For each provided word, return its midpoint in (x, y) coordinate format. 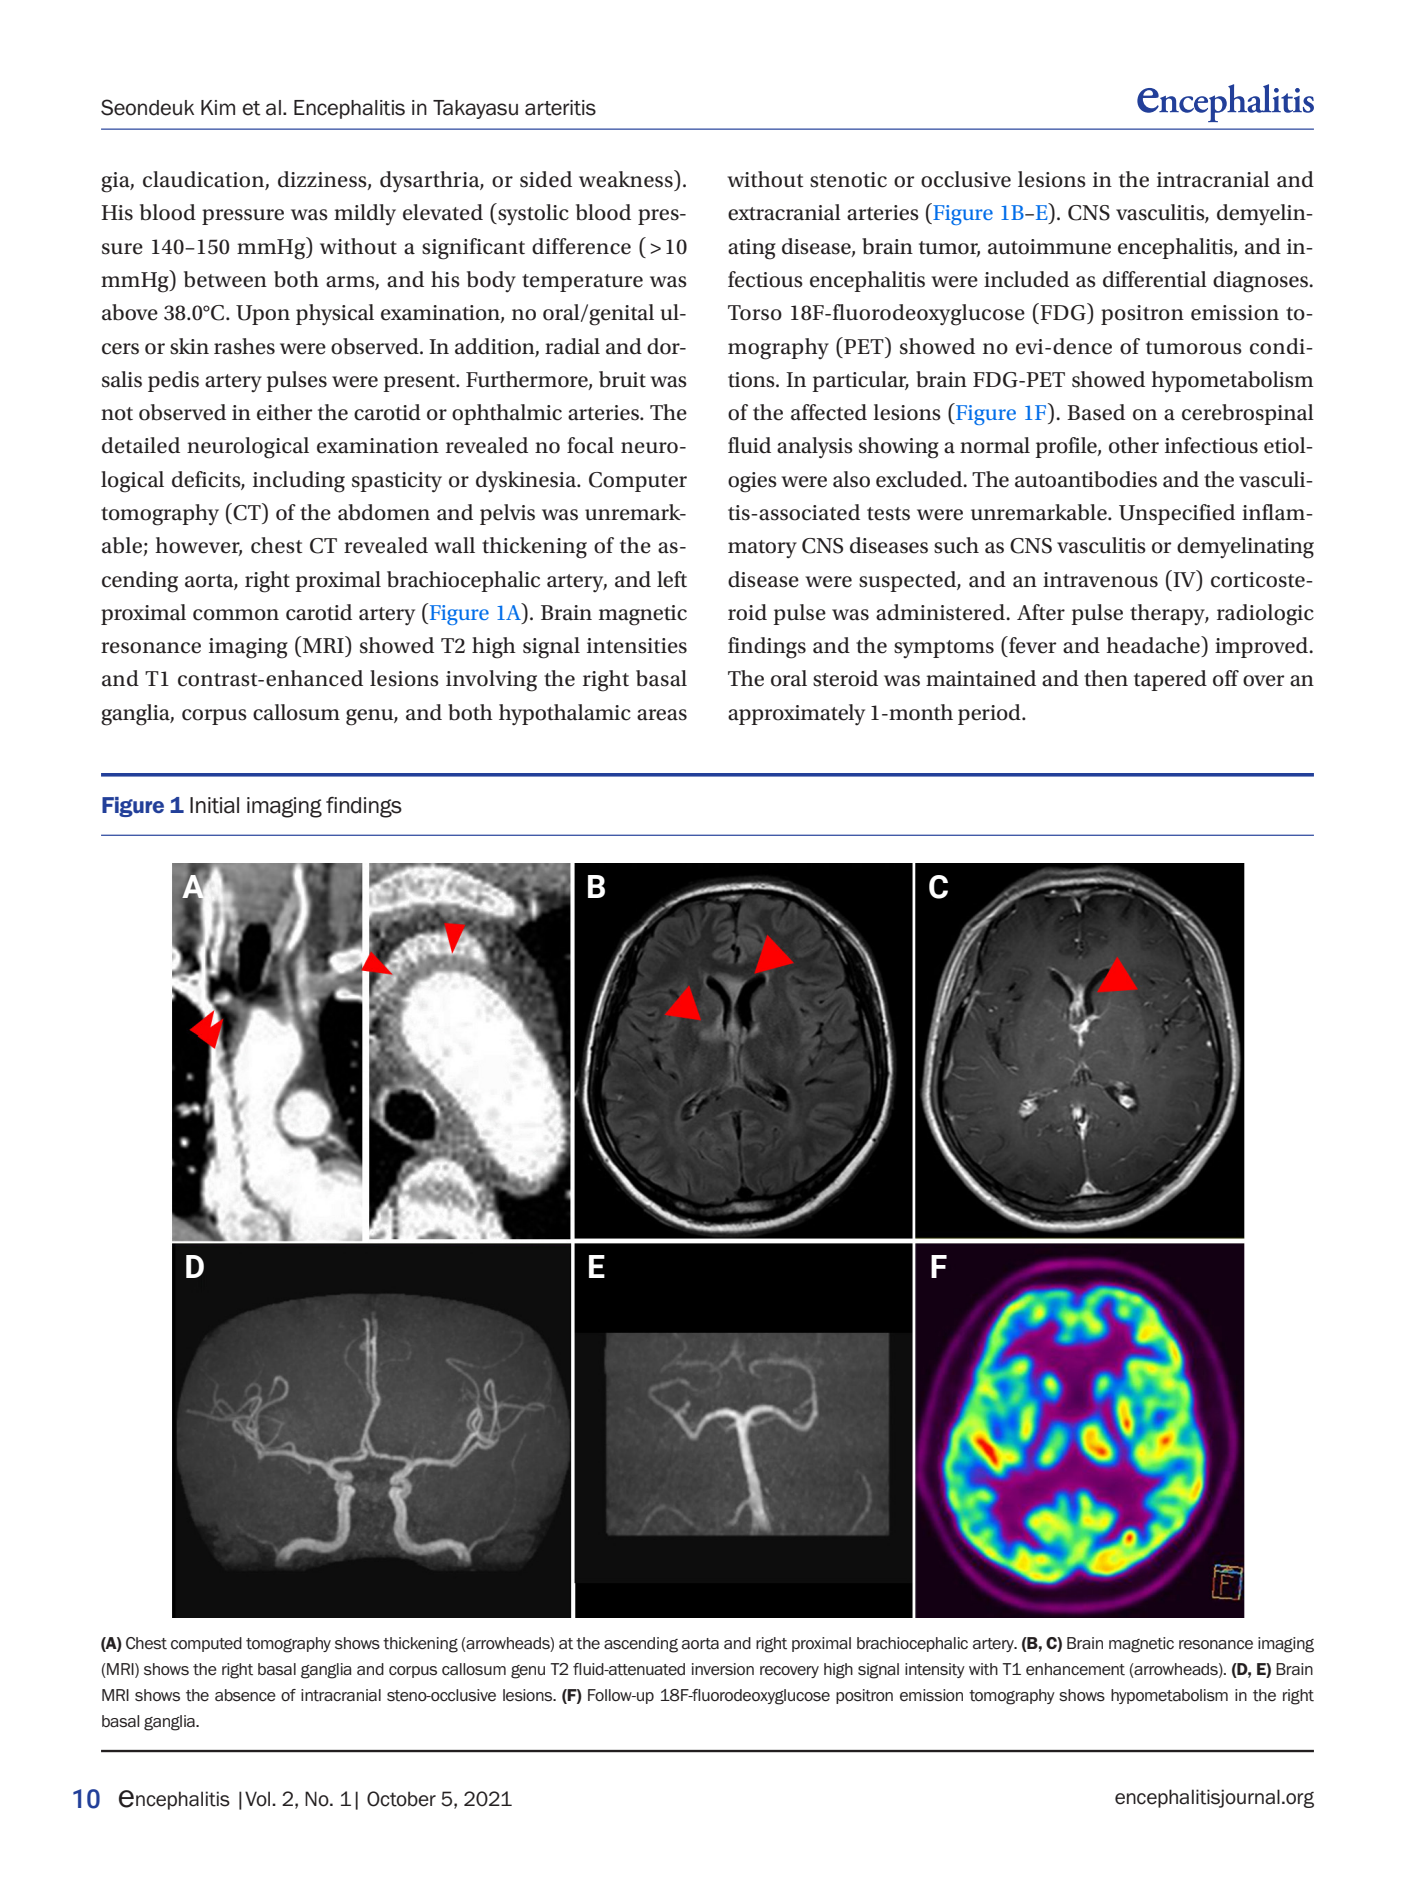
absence (245, 1695)
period (990, 714)
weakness (627, 179)
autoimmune (1049, 247)
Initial (214, 805)
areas (662, 715)
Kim (218, 107)
